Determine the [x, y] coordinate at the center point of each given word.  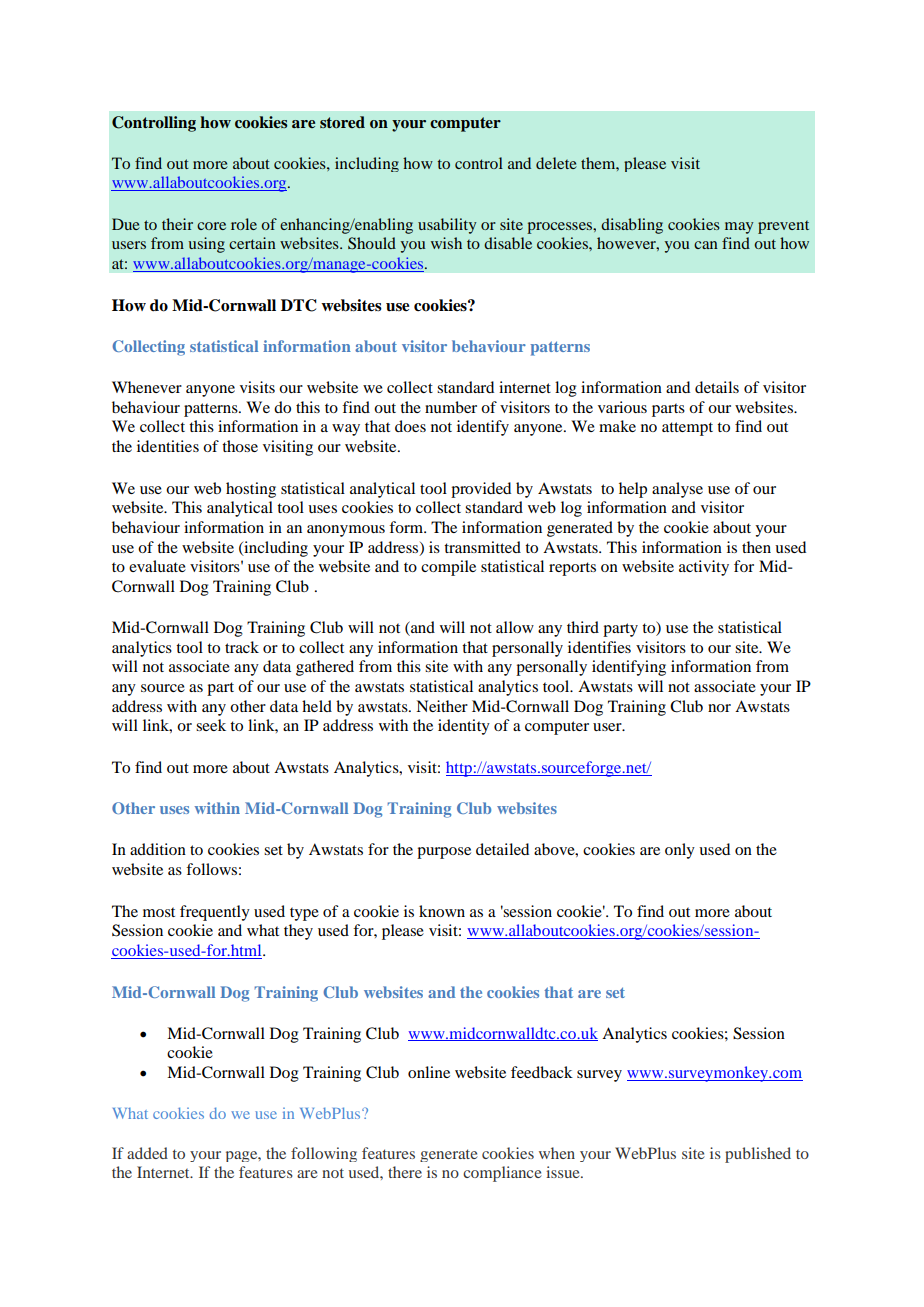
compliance [502, 1174]
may [739, 228]
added [147, 1153]
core [211, 226]
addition [158, 849]
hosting [251, 490]
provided [481, 490]
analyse [677, 490]
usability [447, 226]
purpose [444, 853]
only [680, 851]
